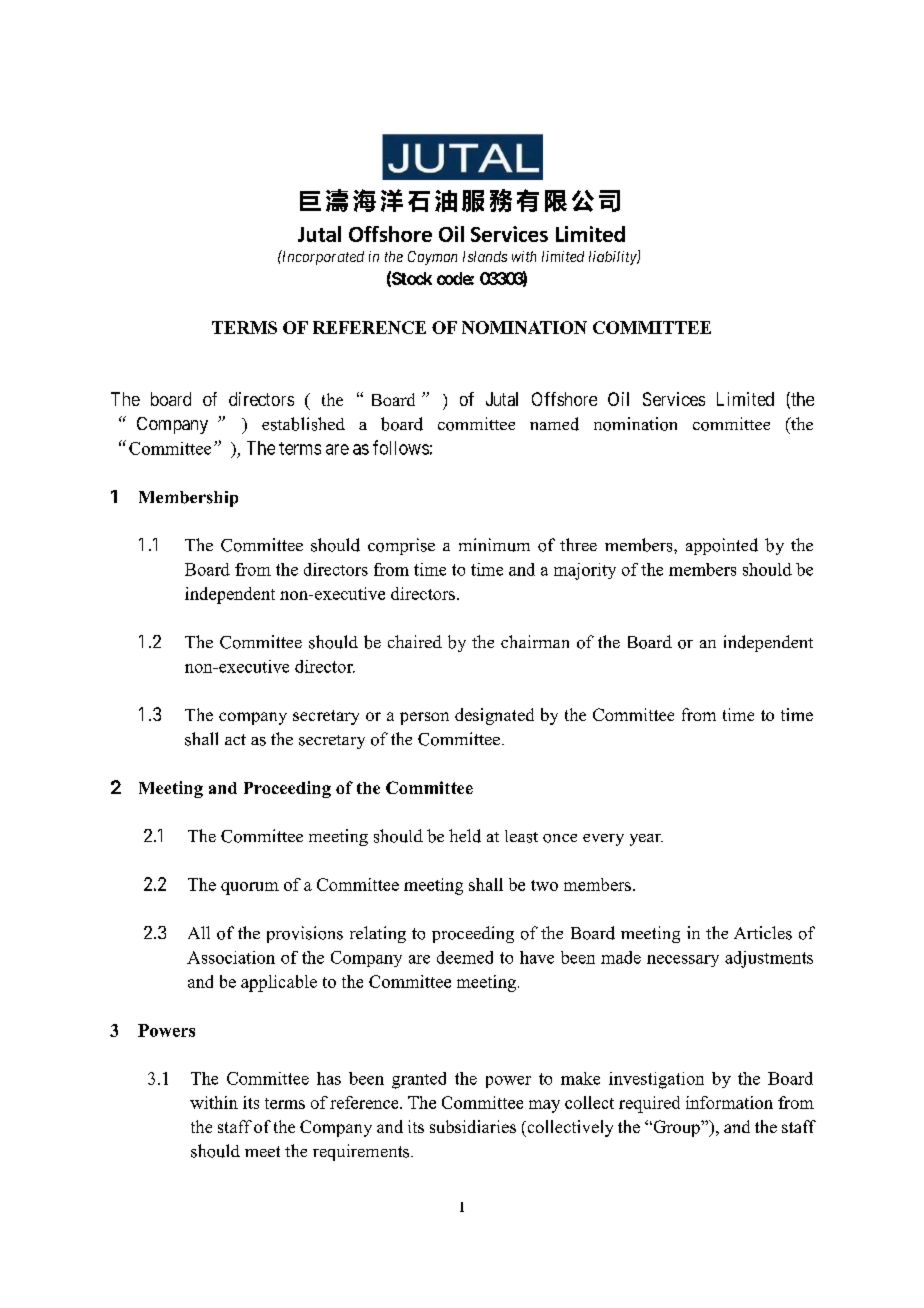 This document has width=924, height=1308. Describe the element at coordinates (683, 961) in the document. I see `necessary` at that location.
